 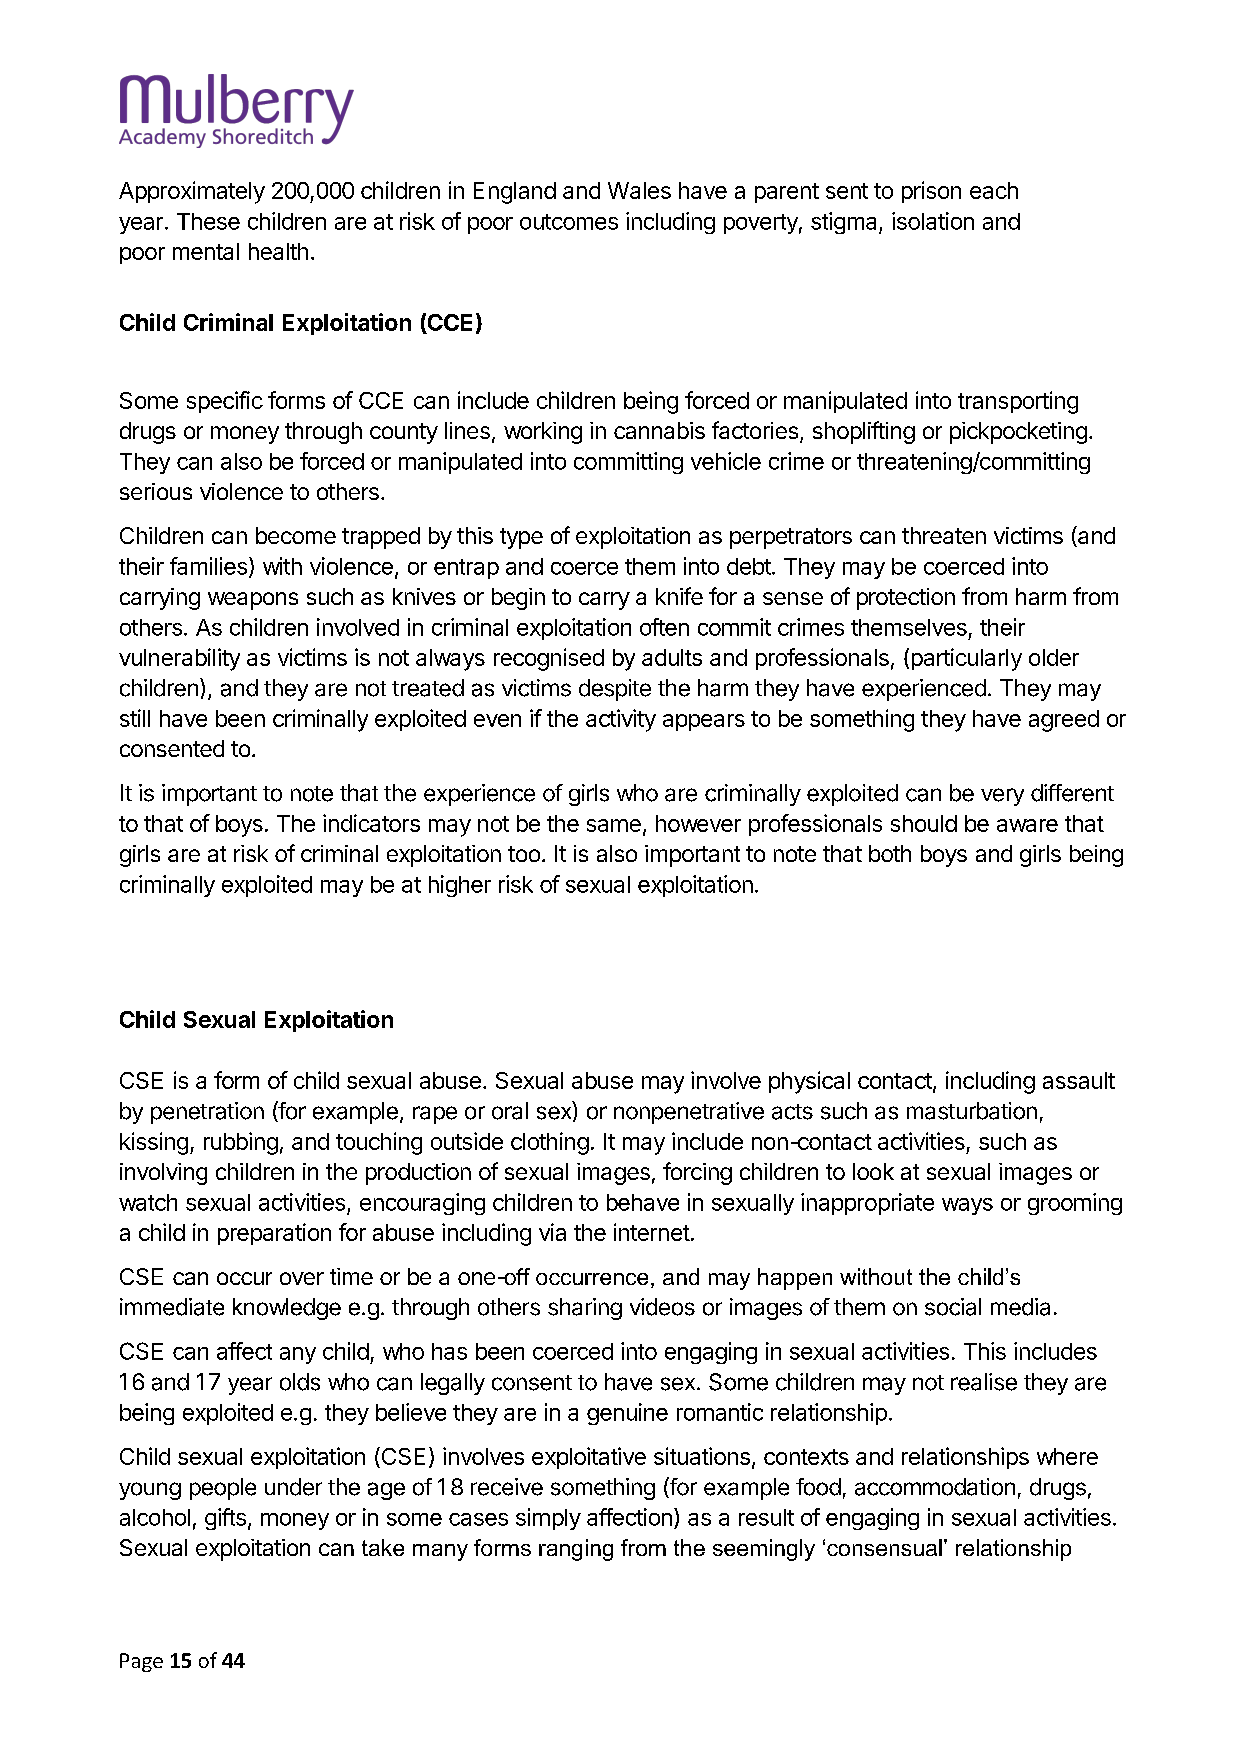 What do you see at coordinates (569, 222) in the screenshot?
I see `outcomes` at bounding box center [569, 222].
